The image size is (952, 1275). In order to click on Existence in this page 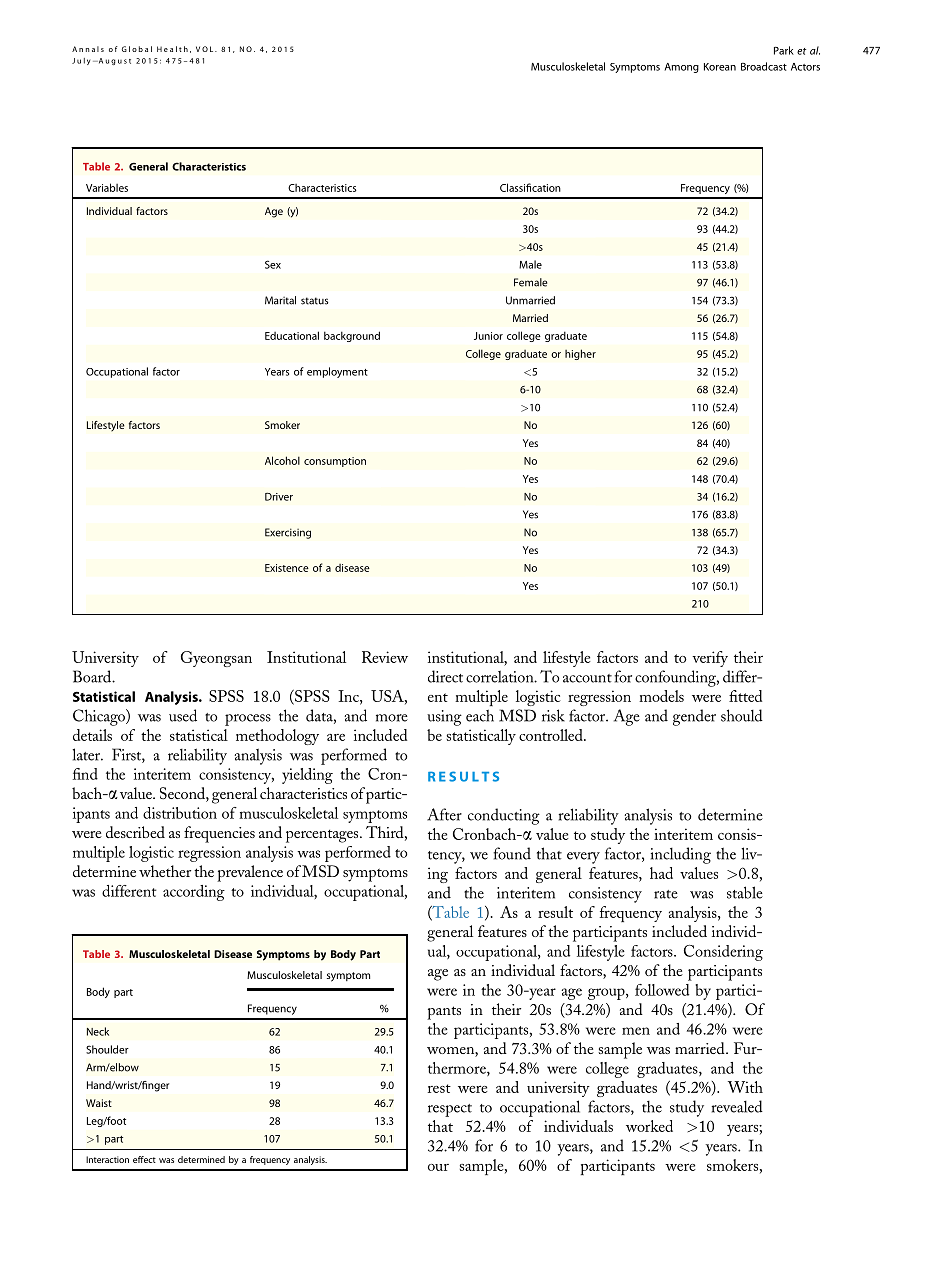, I will do `click(287, 568)`.
